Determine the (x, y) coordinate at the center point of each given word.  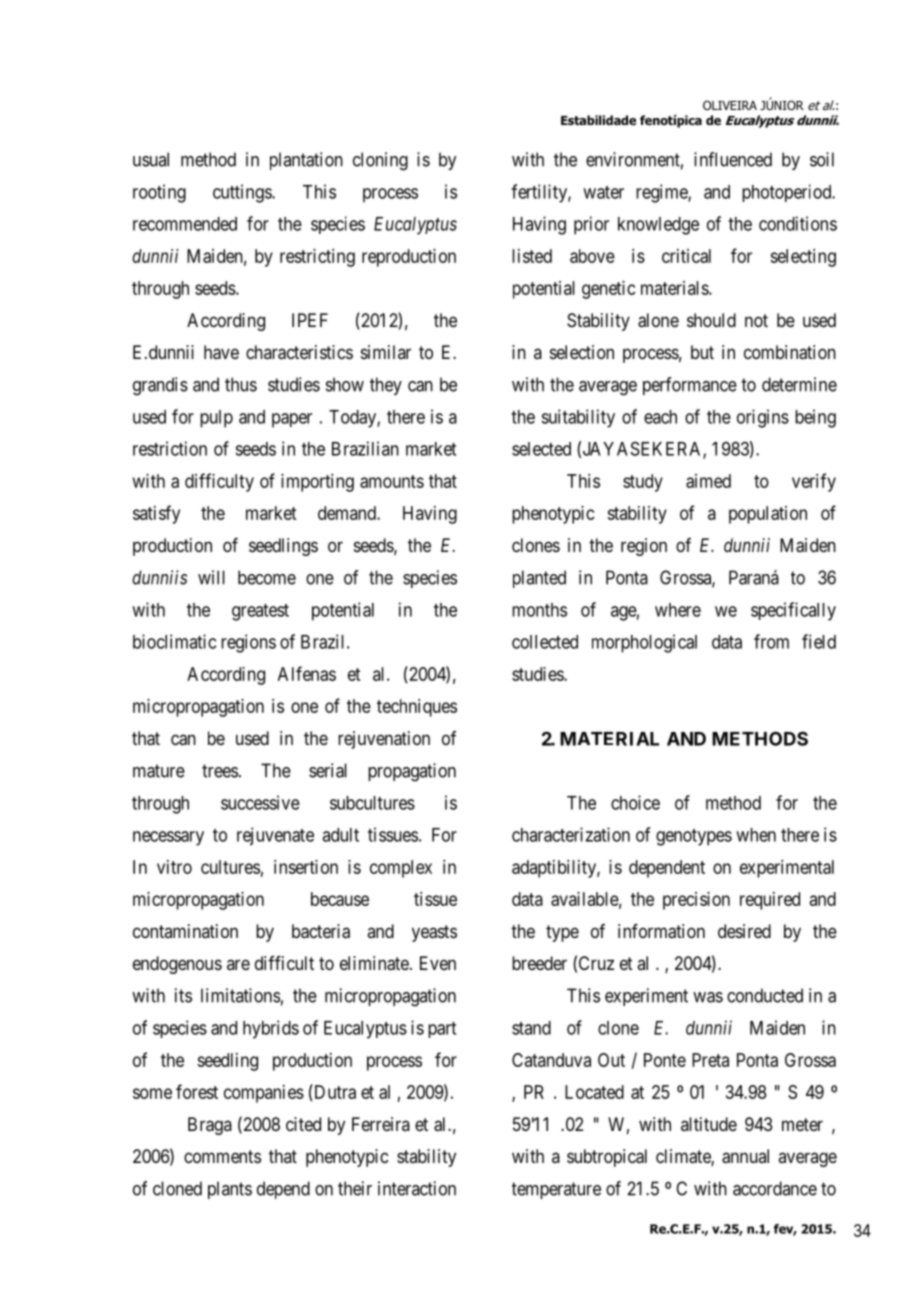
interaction (417, 1188)
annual (745, 1156)
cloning (380, 161)
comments (222, 1156)
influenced (733, 159)
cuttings (243, 193)
